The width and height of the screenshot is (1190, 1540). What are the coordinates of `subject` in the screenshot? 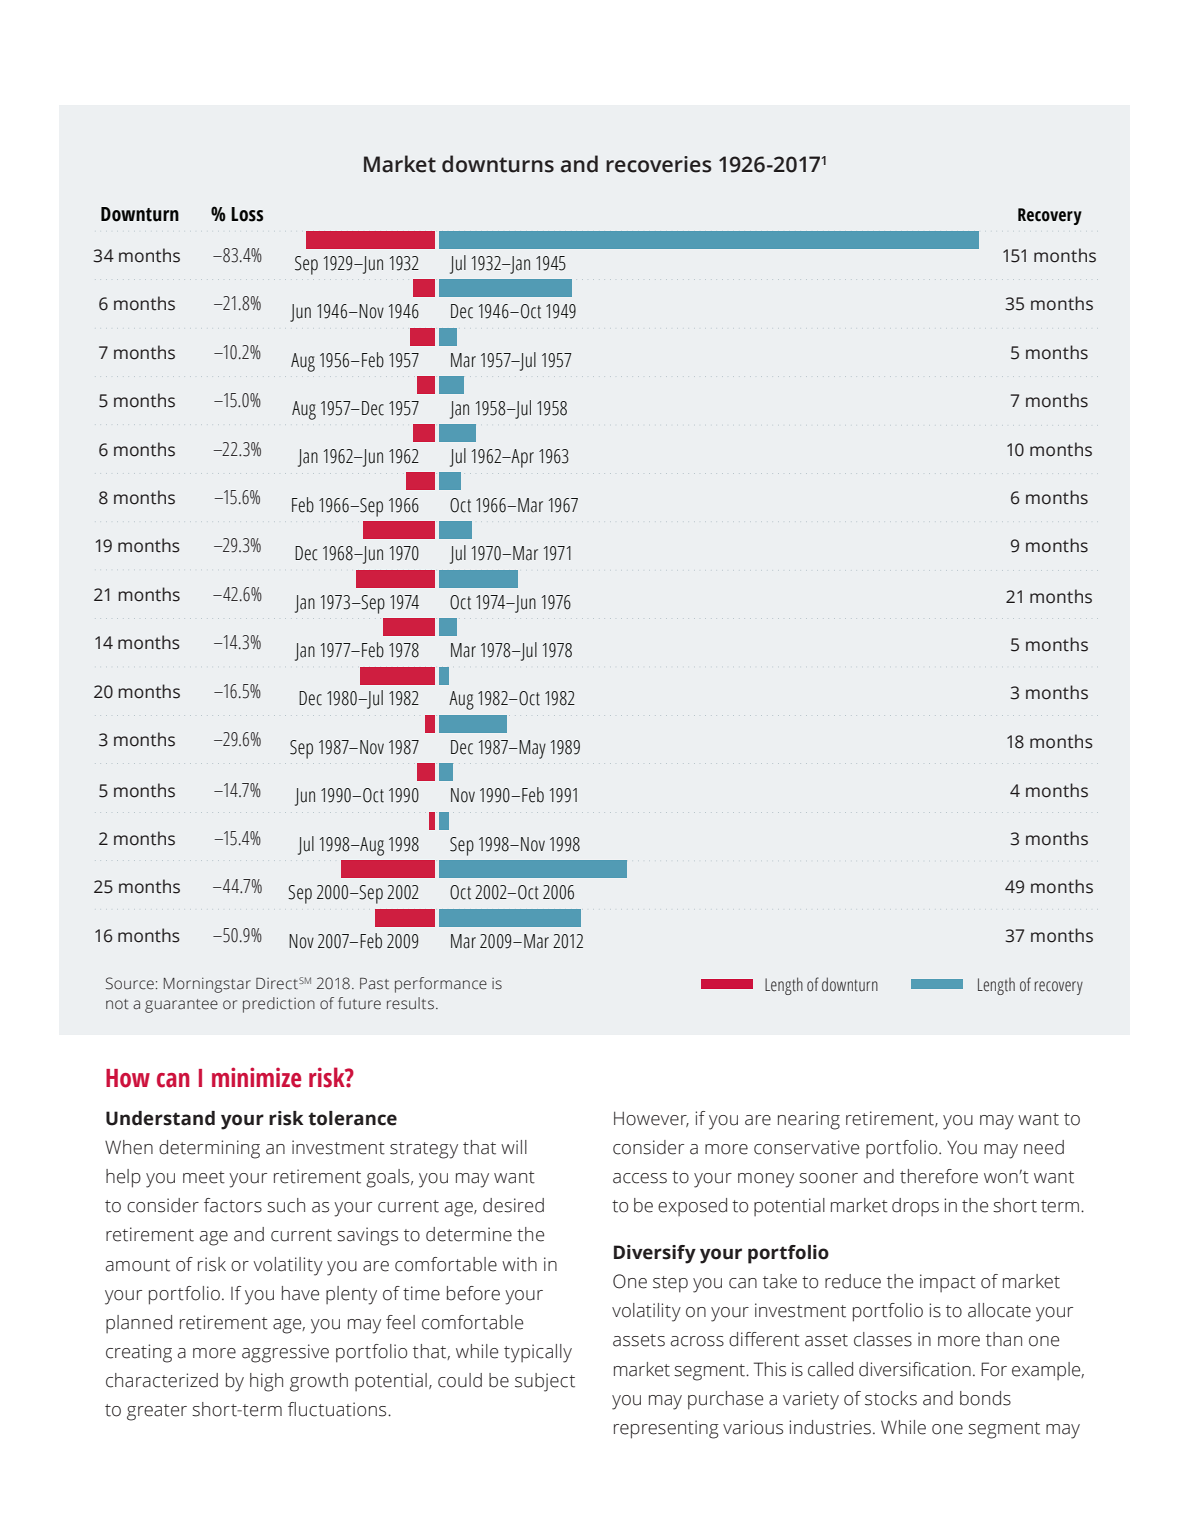 It's located at (545, 1382).
